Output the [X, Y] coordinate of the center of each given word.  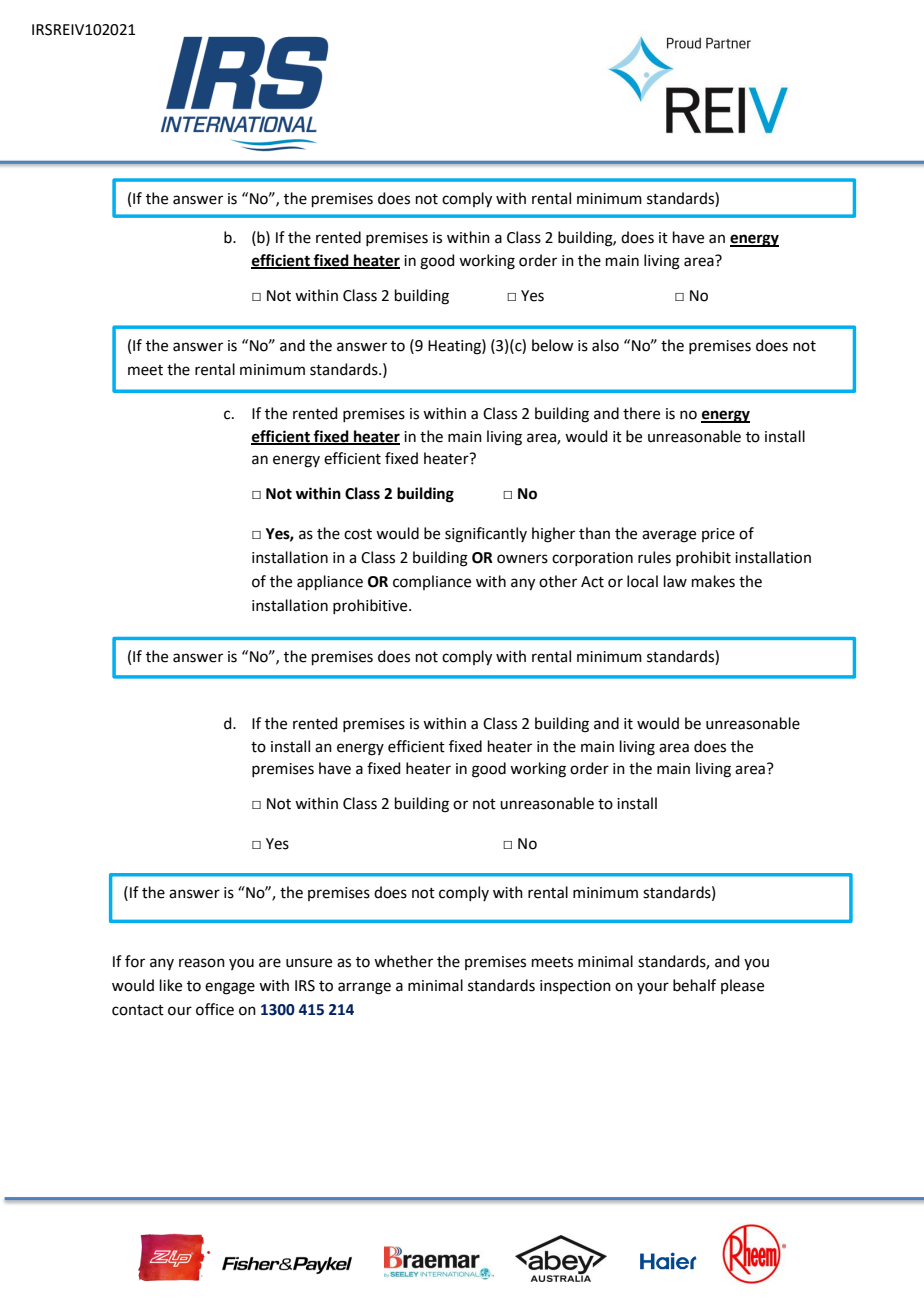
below [552, 345]
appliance [330, 582]
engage [230, 988]
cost [358, 534]
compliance [432, 582]
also [605, 345]
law [675, 581]
